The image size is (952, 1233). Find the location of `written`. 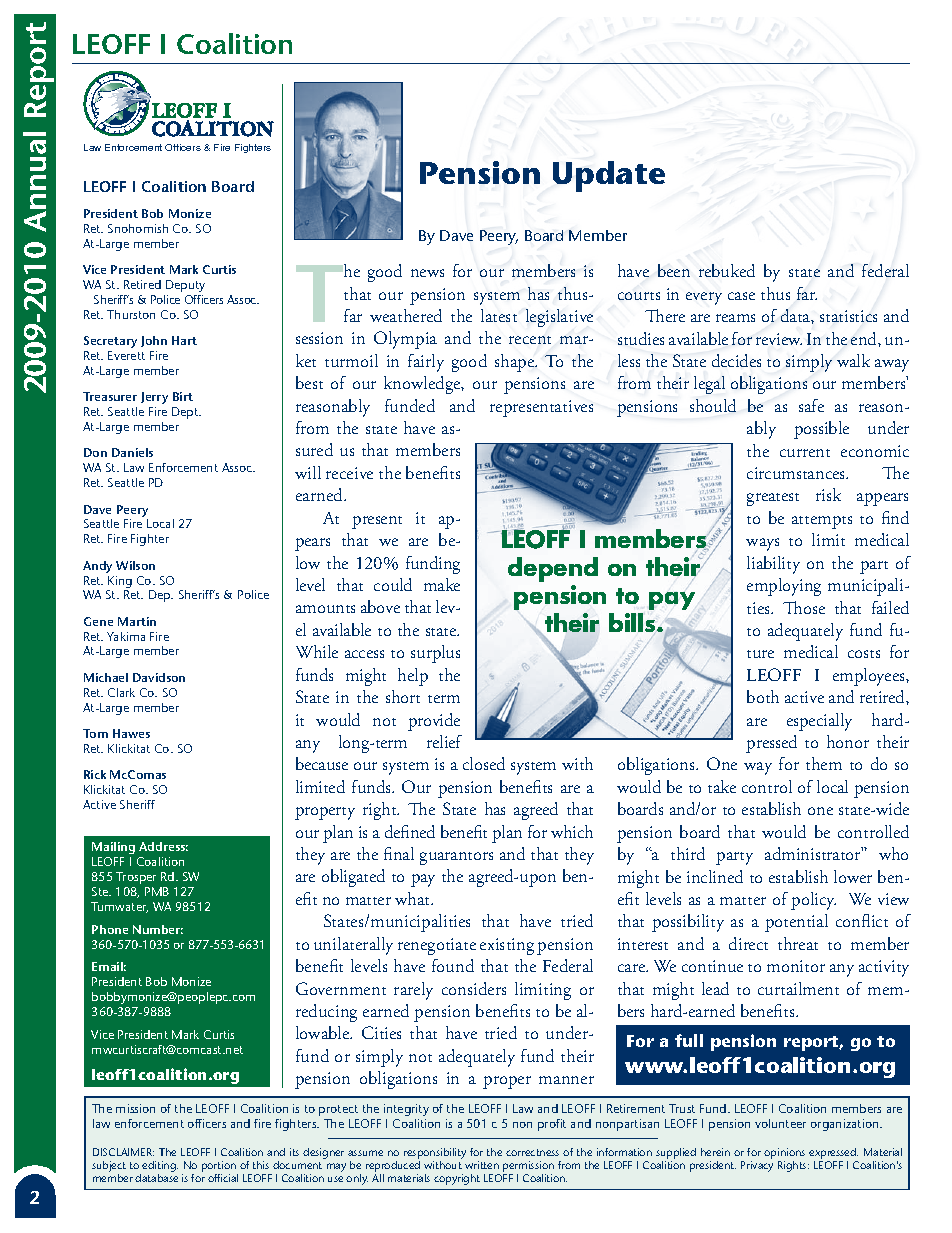

written is located at coordinates (482, 1165).
